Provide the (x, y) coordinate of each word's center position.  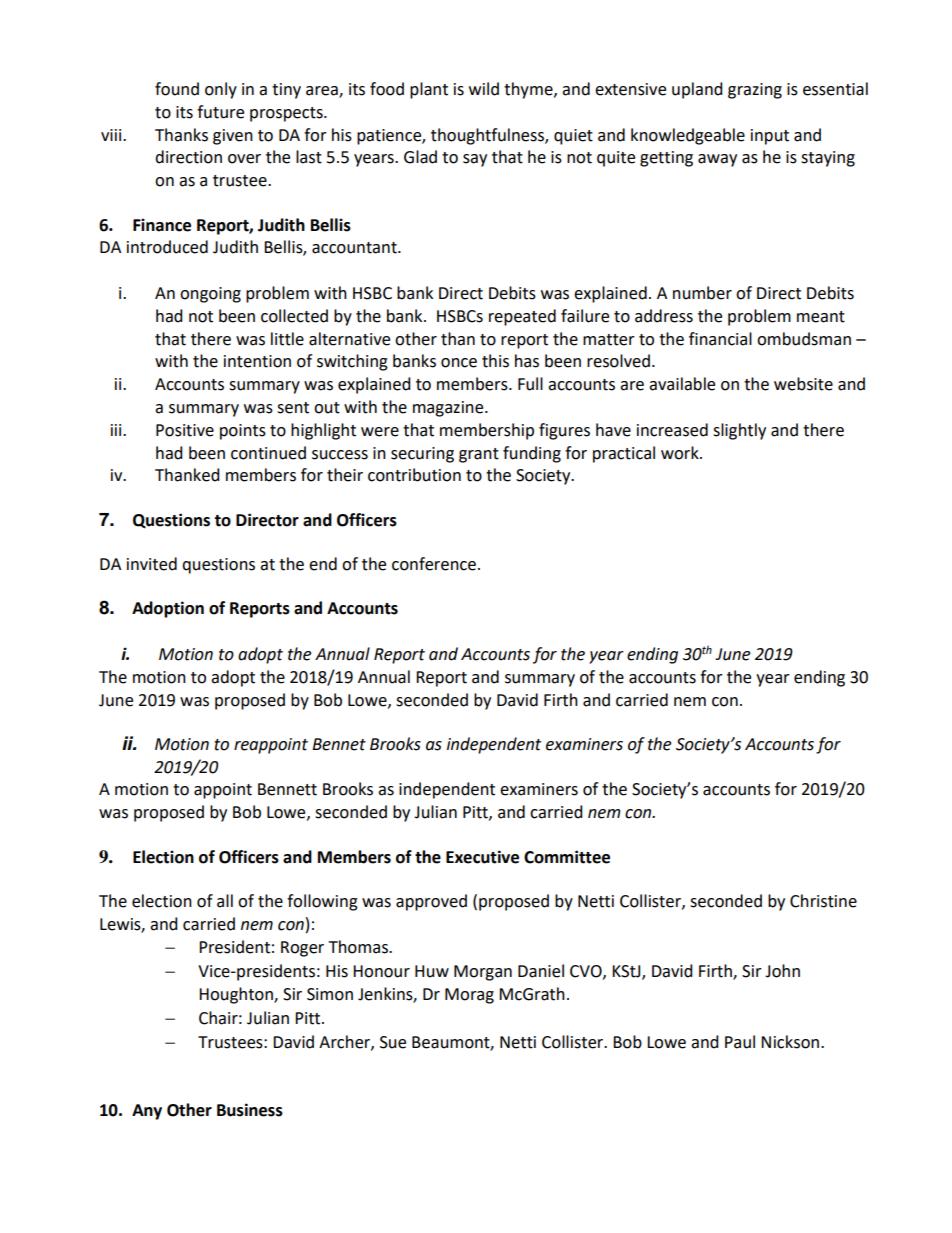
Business (250, 1110)
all (225, 901)
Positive (185, 430)
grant (479, 455)
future (220, 112)
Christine (823, 901)
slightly (739, 431)
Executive (482, 857)
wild (484, 89)
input (770, 137)
